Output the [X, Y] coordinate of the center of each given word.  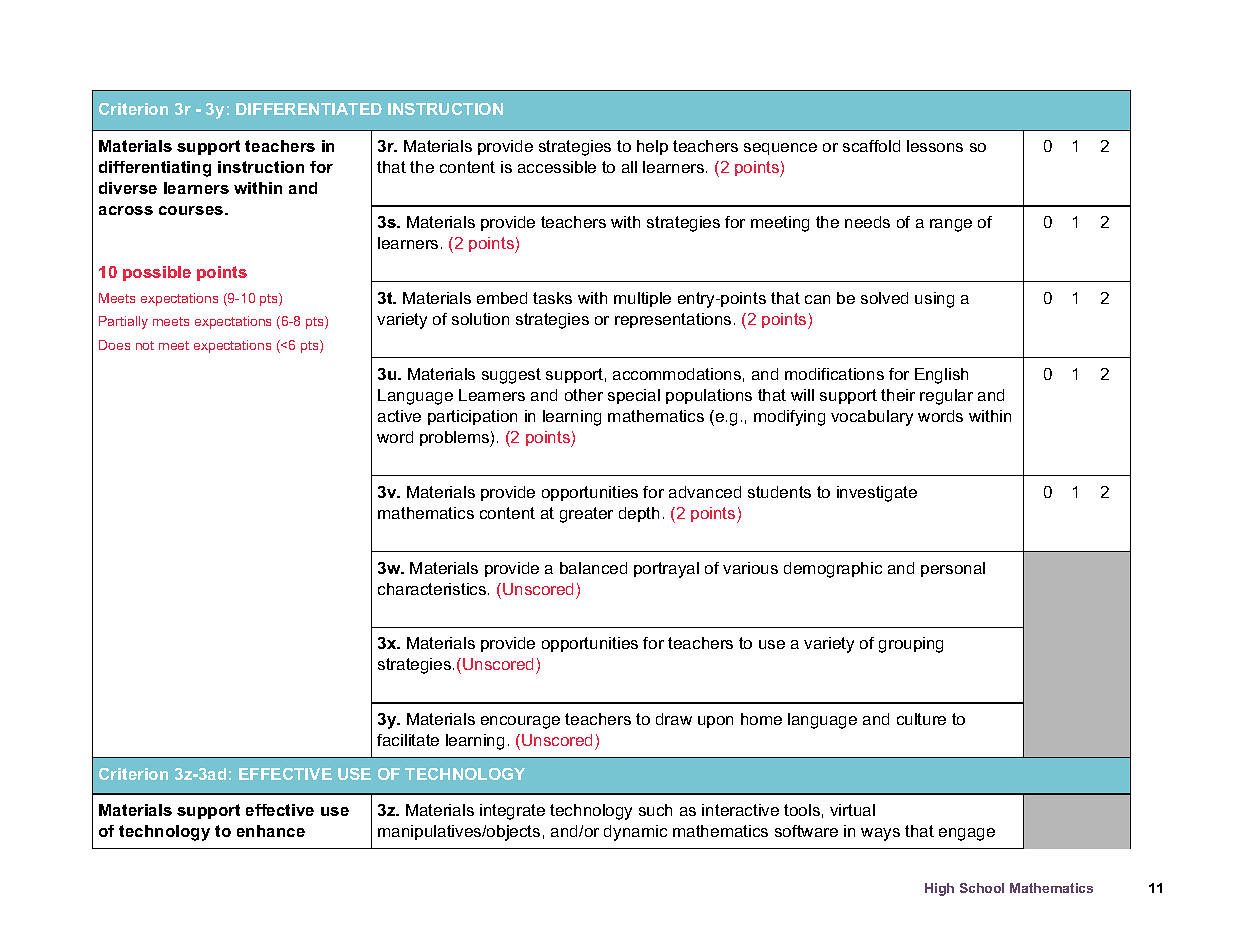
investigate [877, 494]
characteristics [433, 589]
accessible [557, 167]
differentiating [155, 169]
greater [586, 515]
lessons [935, 146]
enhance [271, 831]
